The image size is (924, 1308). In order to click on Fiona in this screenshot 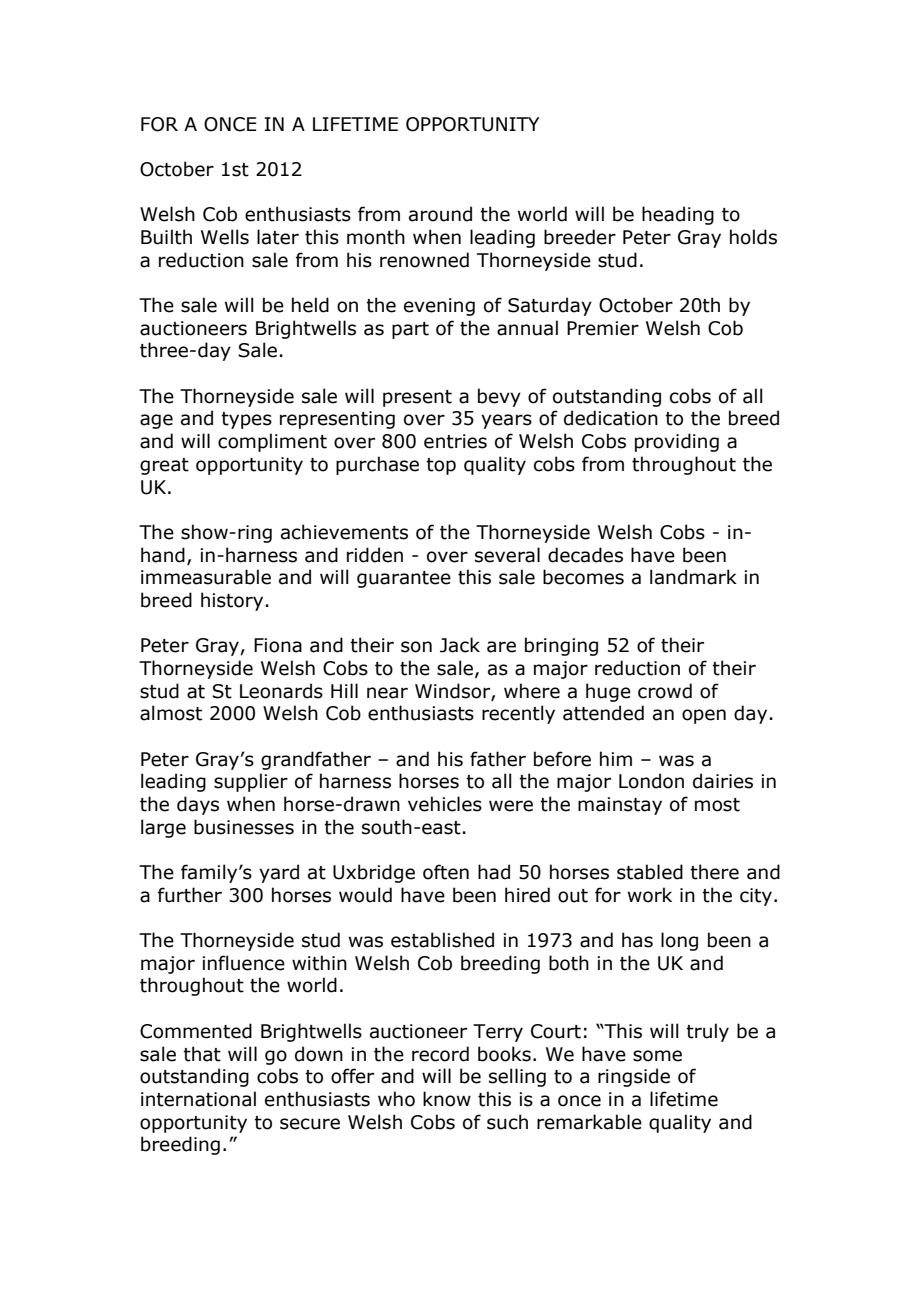, I will do `click(278, 645)`.
